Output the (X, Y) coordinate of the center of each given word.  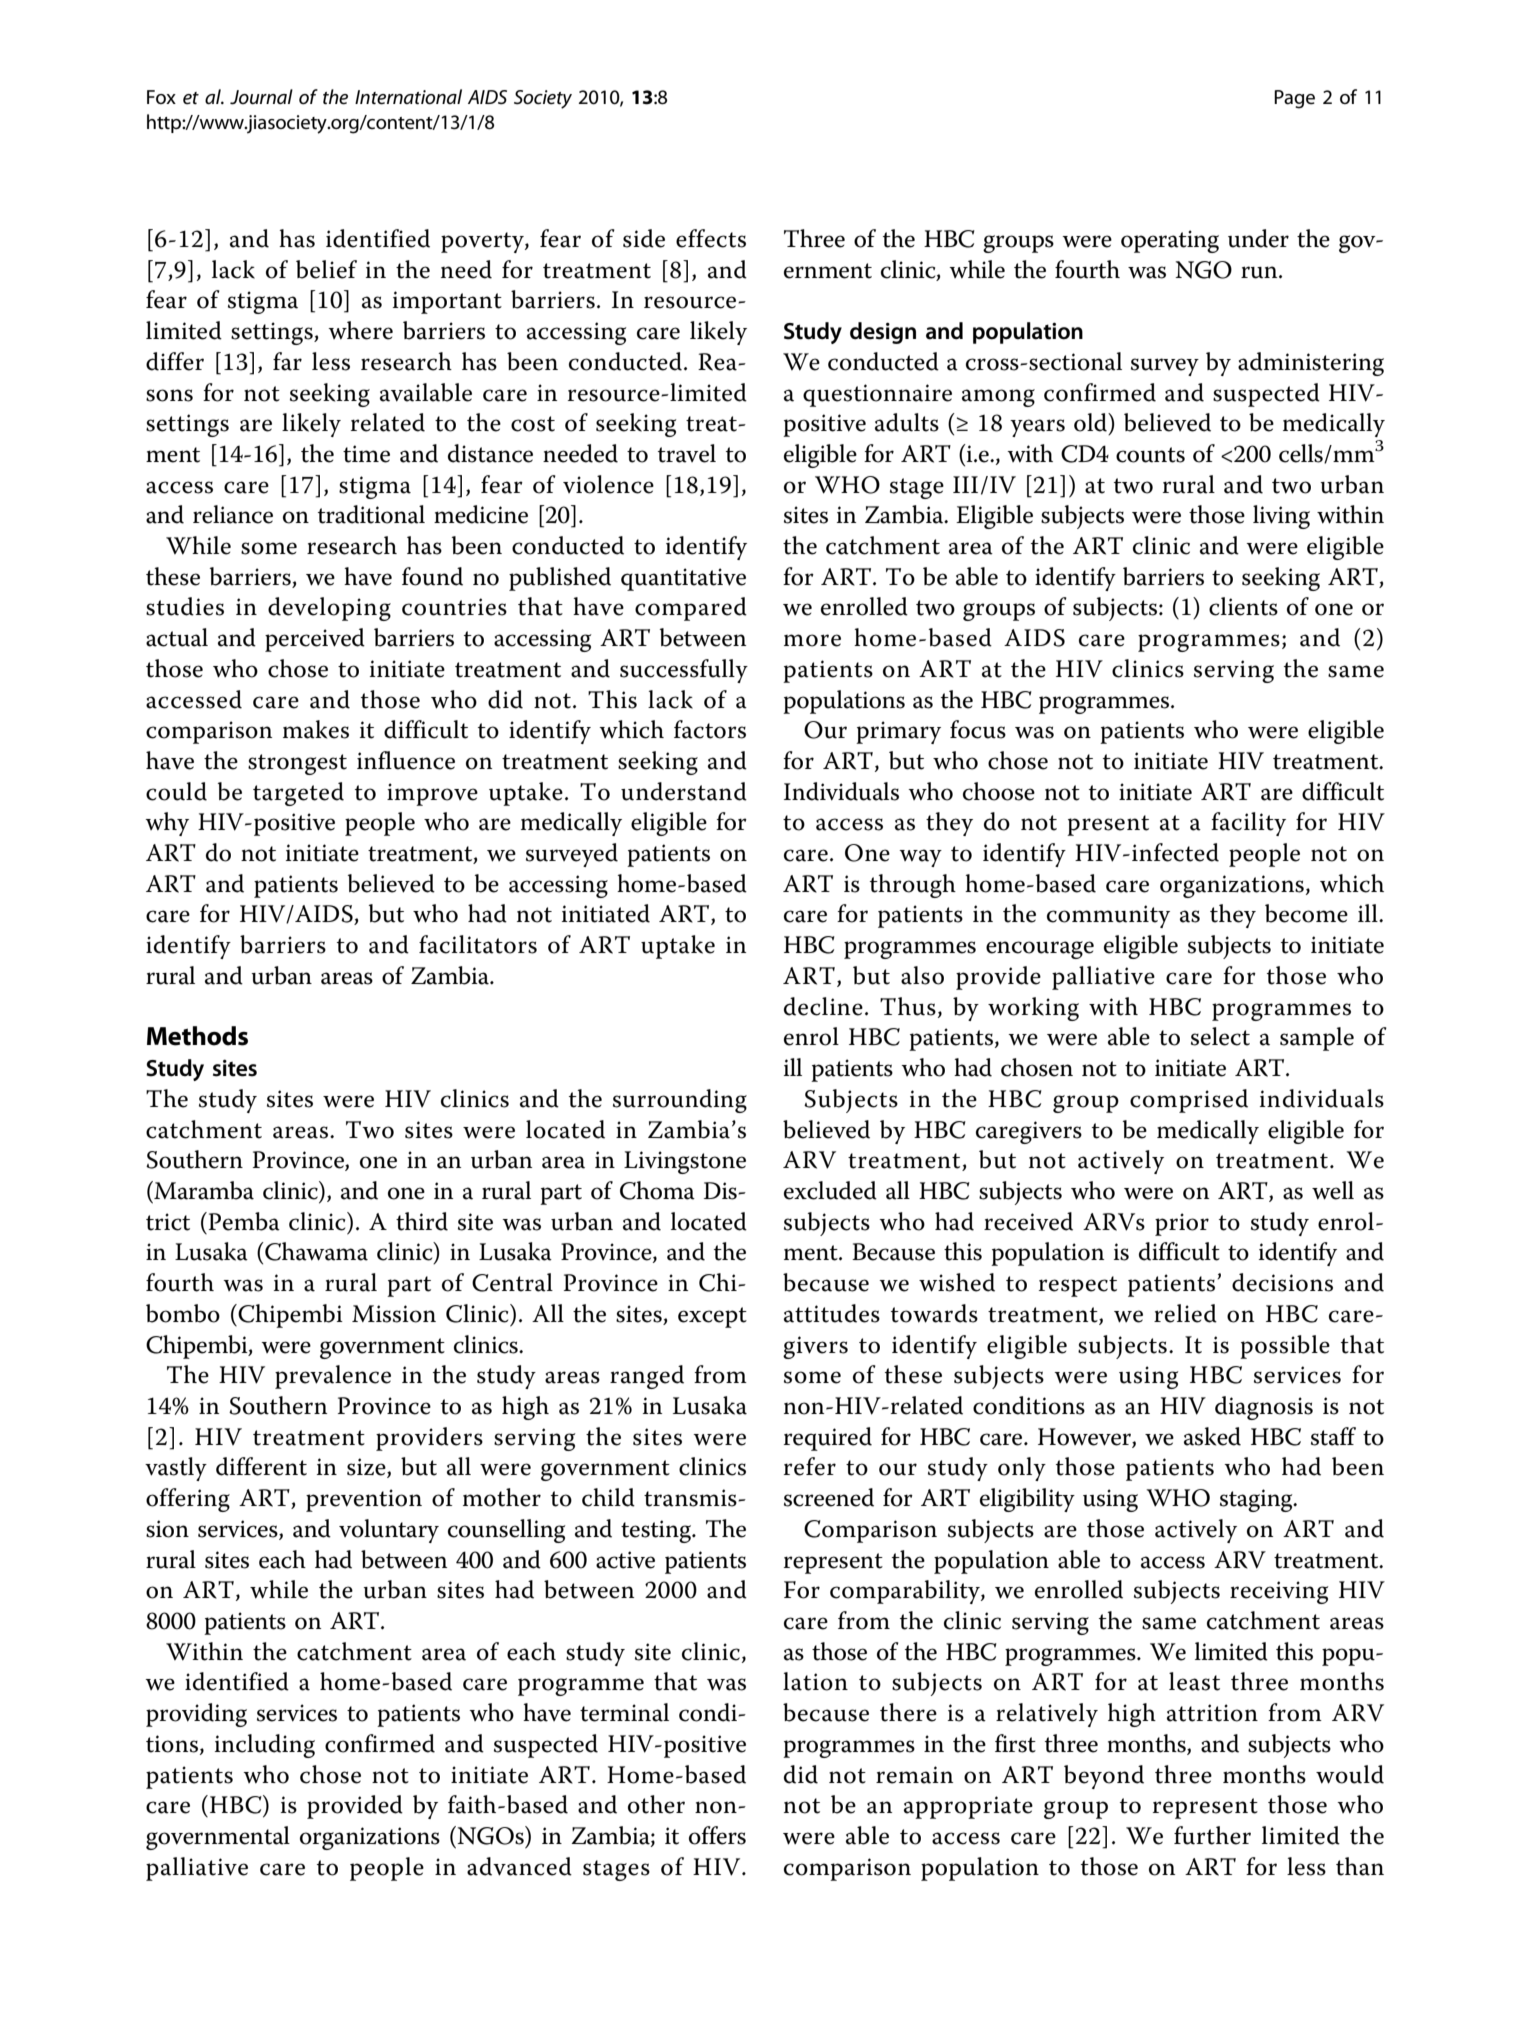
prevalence (333, 1377)
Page (1294, 99)
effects (711, 238)
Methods (197, 1036)
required (828, 1439)
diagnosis (1264, 1408)
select (1220, 1036)
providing (196, 1715)
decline (823, 1006)
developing (329, 609)
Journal (261, 97)
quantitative (683, 579)
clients (1243, 606)
